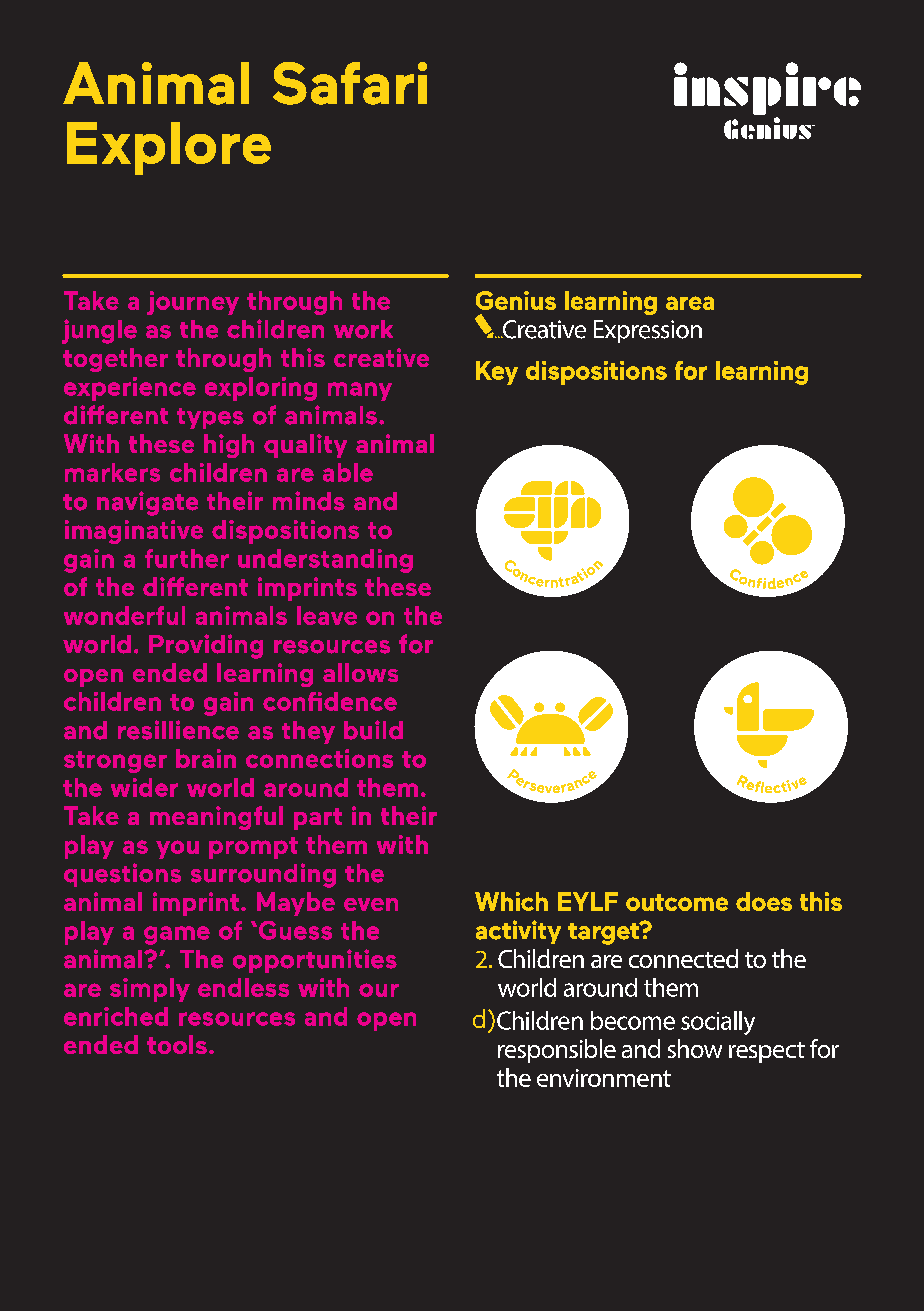 The width and height of the screenshot is (924, 1311). Describe the element at coordinates (206, 758) in the screenshot. I see `brain` at that location.
